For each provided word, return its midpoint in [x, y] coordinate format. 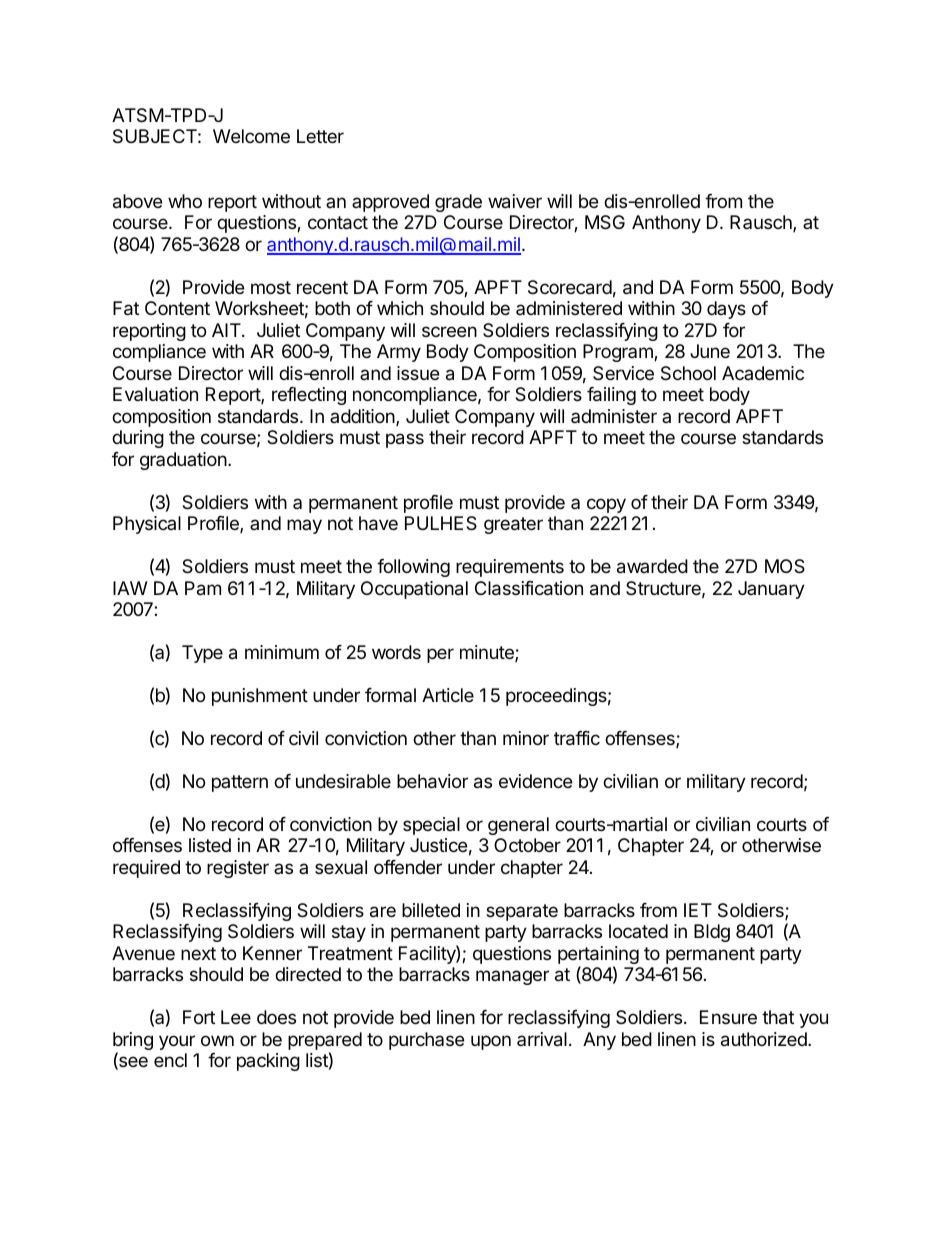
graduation [183, 461]
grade [458, 203]
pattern [240, 783]
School [688, 373]
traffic [577, 738]
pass [405, 440]
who [185, 201]
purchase [426, 1041]
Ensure [728, 1017]
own [217, 1040]
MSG [605, 222]
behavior [432, 781]
